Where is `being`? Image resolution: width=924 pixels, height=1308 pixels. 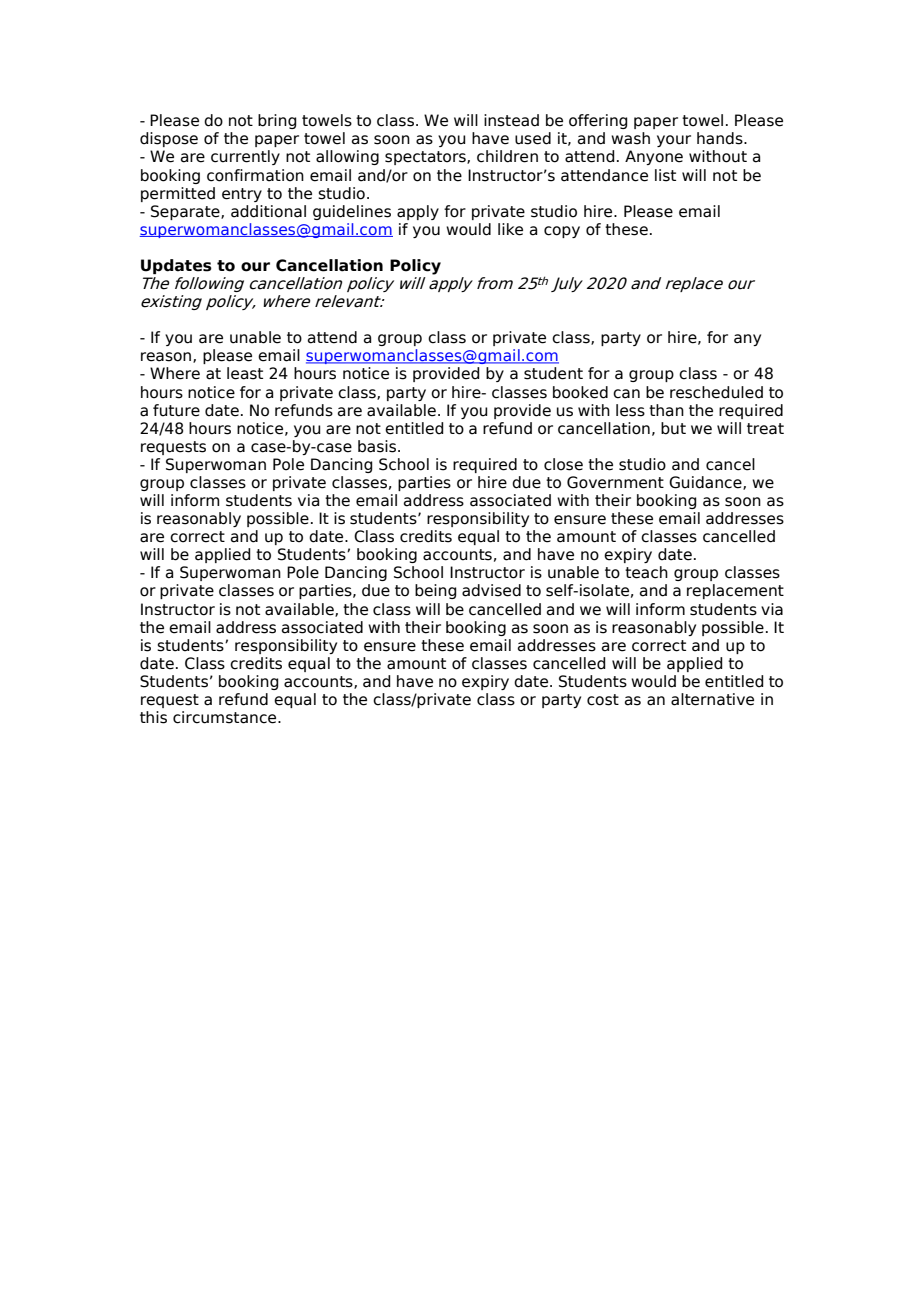 being is located at coordinates (436, 591).
